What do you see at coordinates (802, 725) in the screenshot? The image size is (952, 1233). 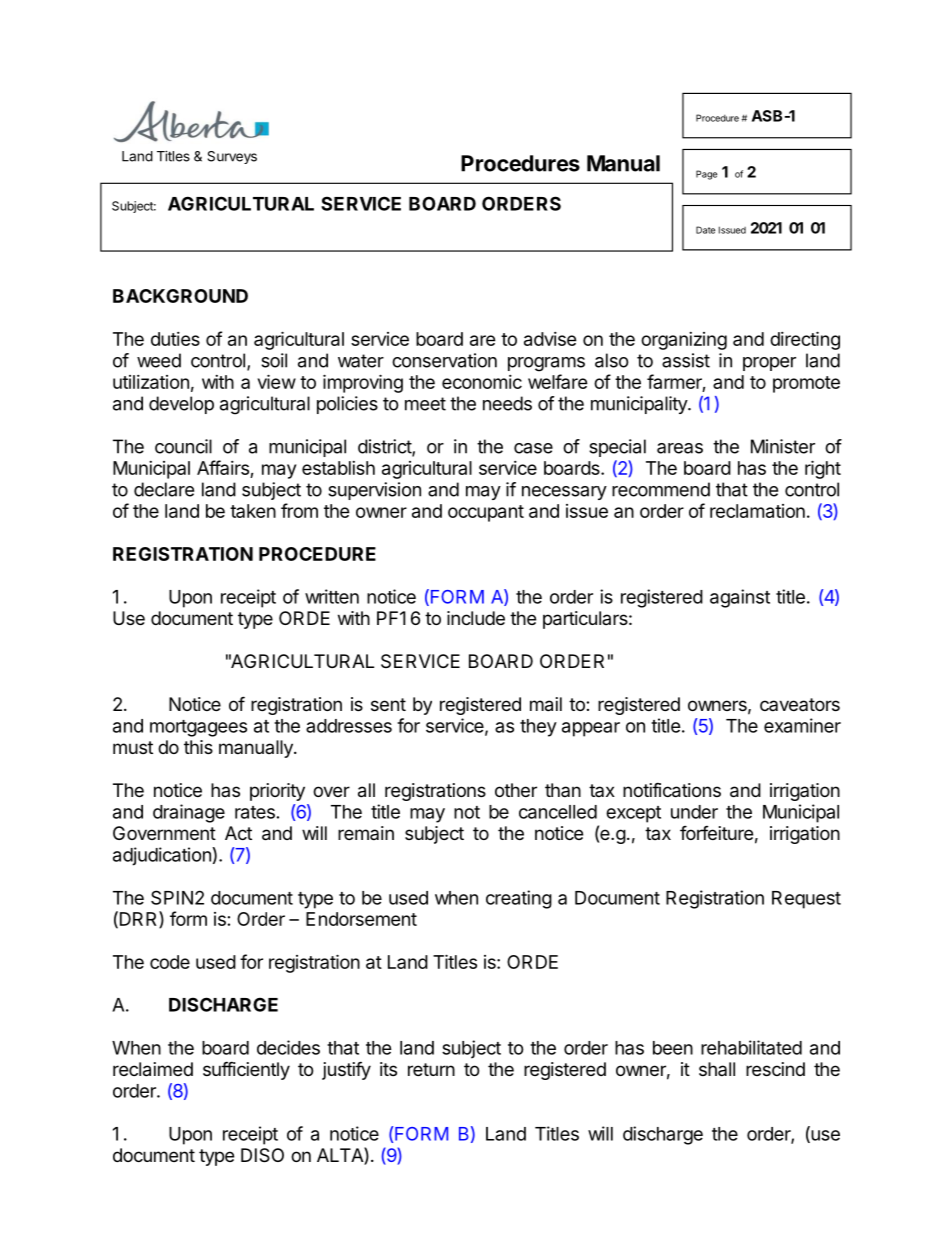 I see `examiner` at bounding box center [802, 725].
